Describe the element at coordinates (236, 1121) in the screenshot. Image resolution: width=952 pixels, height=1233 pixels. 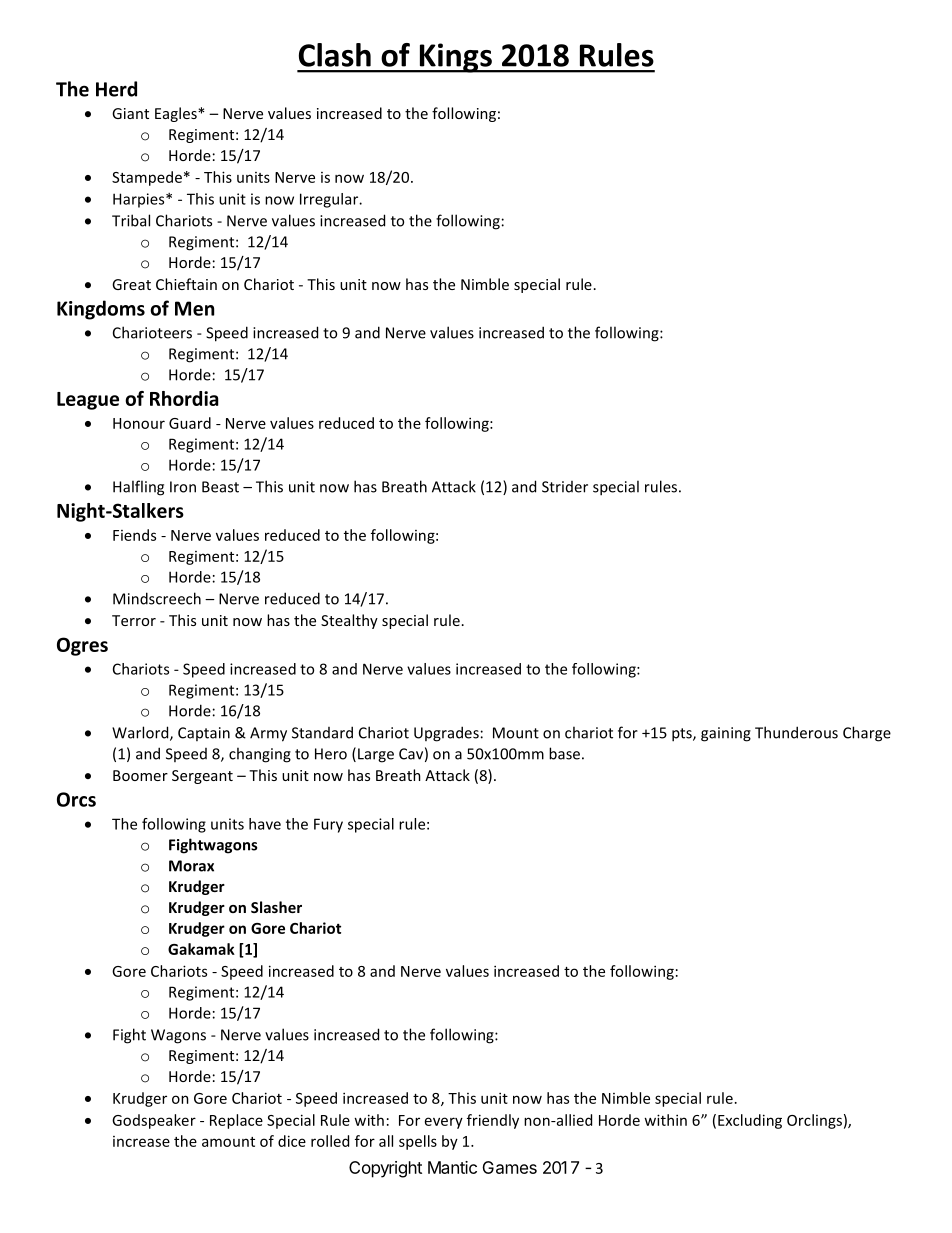
I see `Replace` at that location.
